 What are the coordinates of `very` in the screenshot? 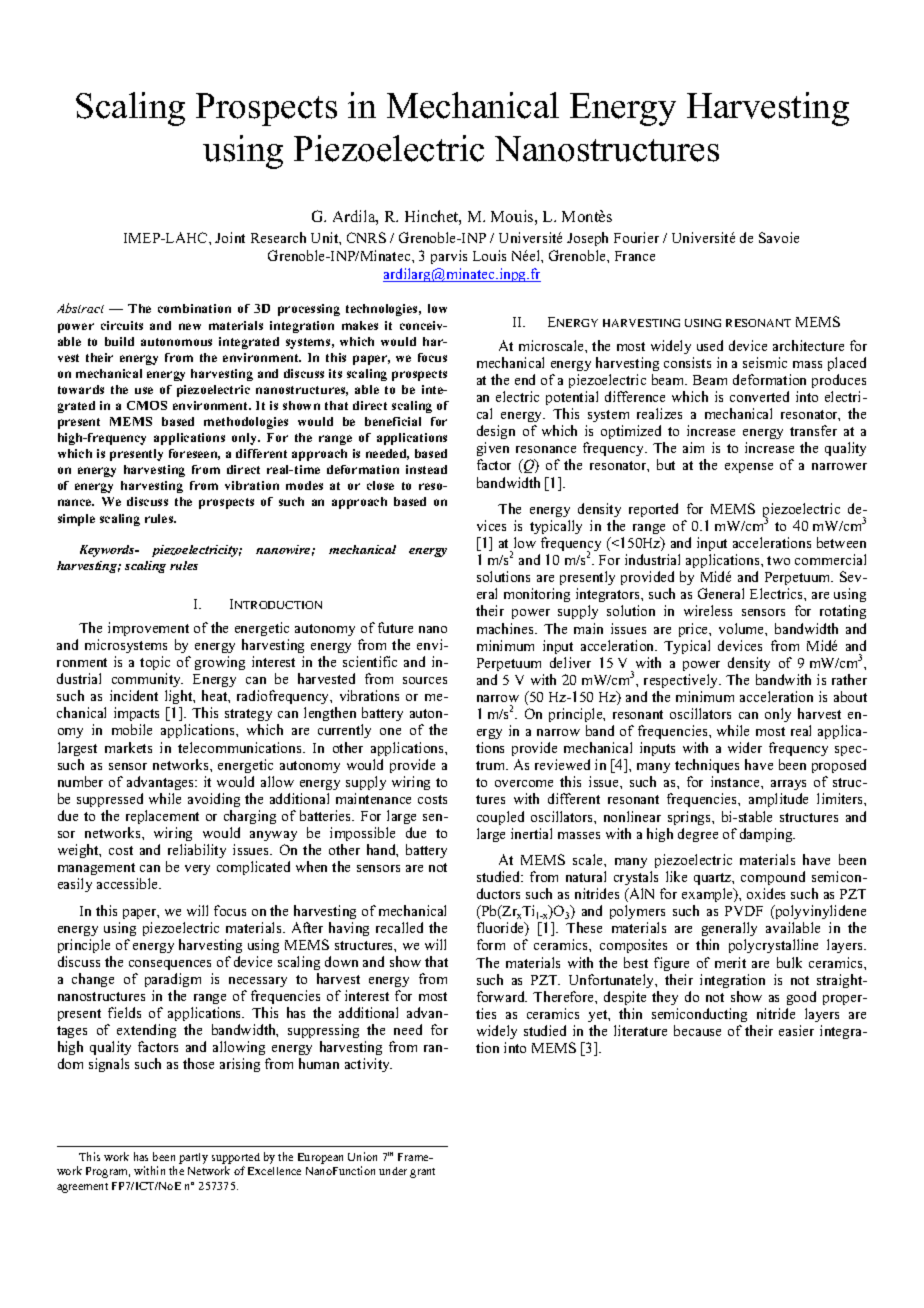 It's located at (197, 870).
